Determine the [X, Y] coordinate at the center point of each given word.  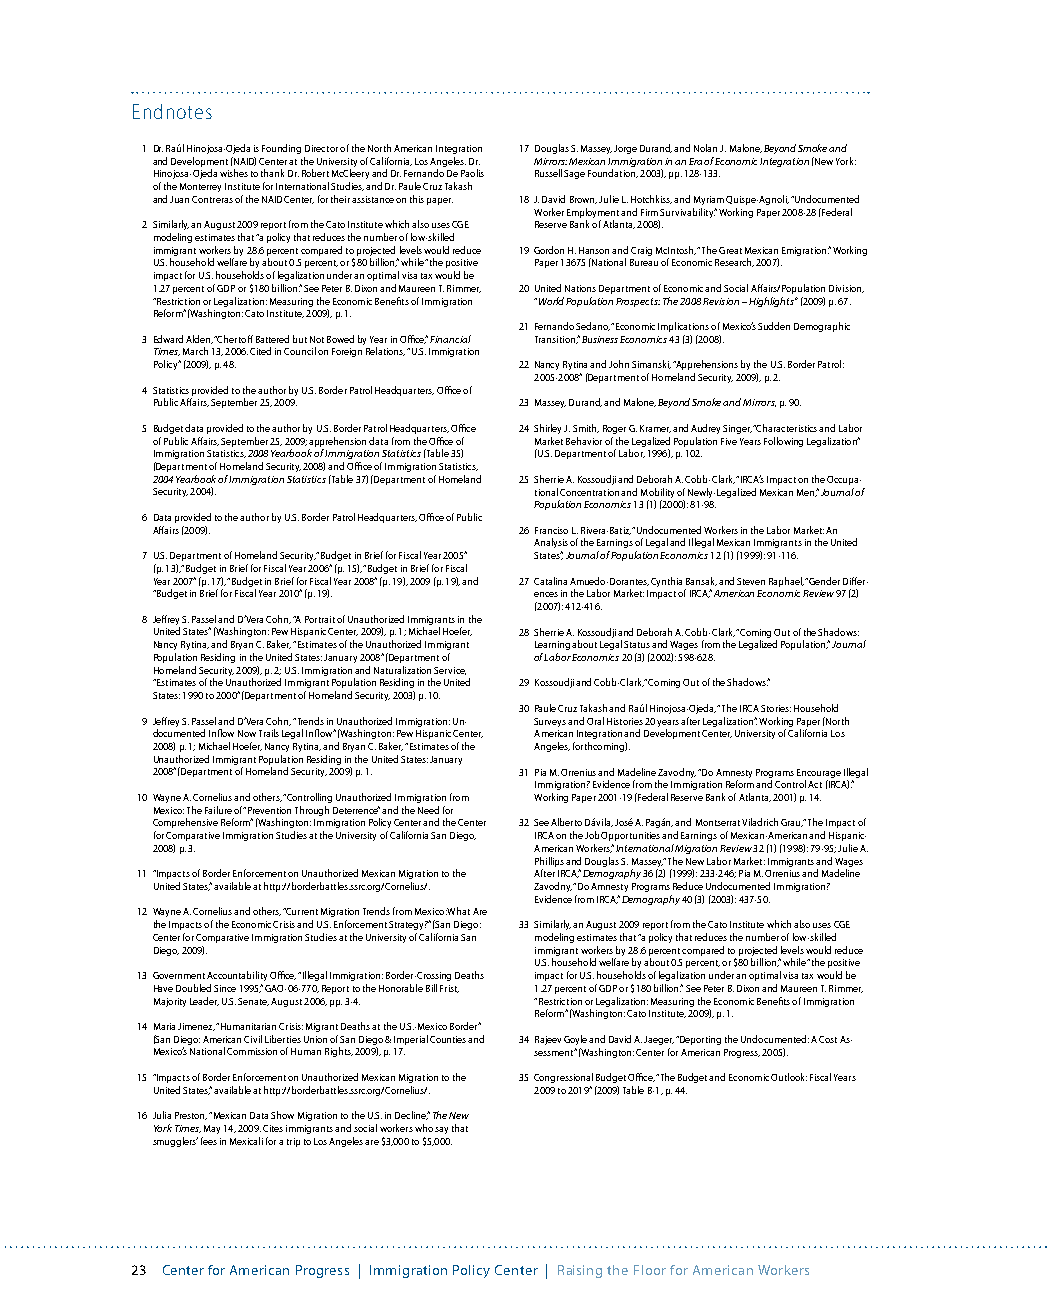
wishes [234, 173]
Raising [580, 1271]
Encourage [819, 773]
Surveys [550, 722]
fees [209, 1141]
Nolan [705, 148]
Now [247, 733]
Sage [574, 174]
